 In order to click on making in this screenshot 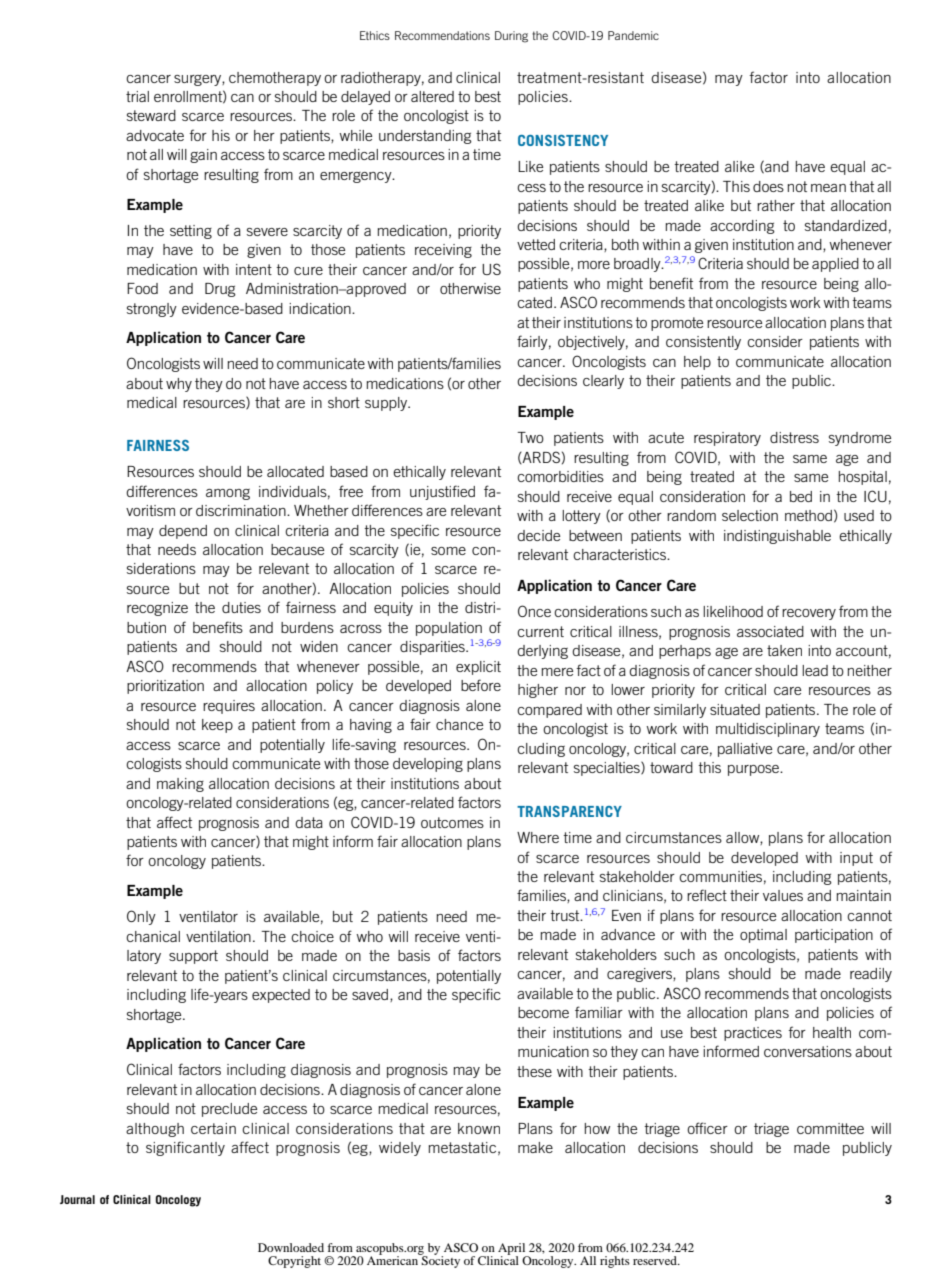, I will do `click(180, 785)`.
